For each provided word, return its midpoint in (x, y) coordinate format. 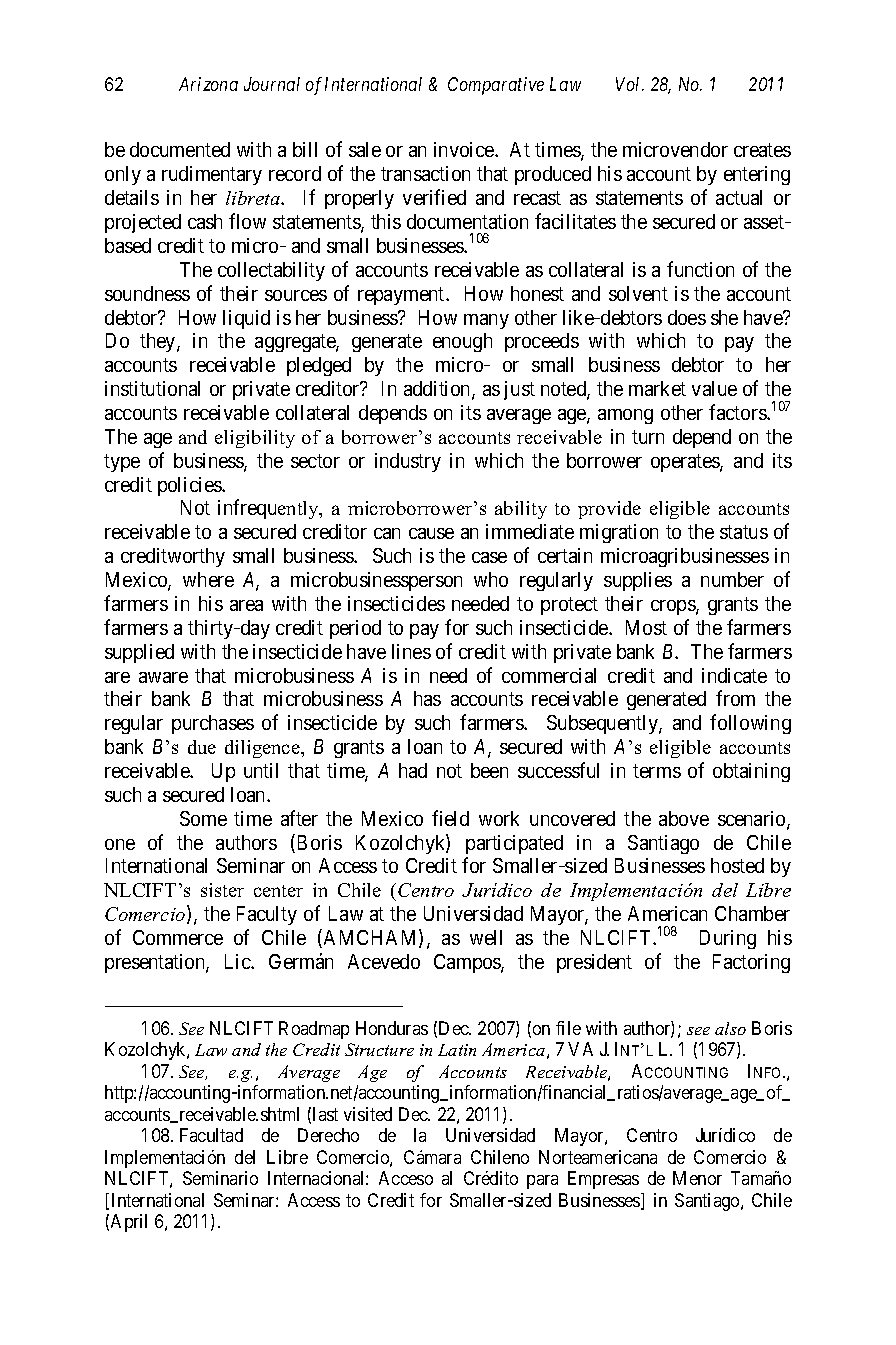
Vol (630, 84)
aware (163, 677)
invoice (465, 149)
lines (411, 651)
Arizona (208, 84)
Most (646, 627)
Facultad (211, 1135)
